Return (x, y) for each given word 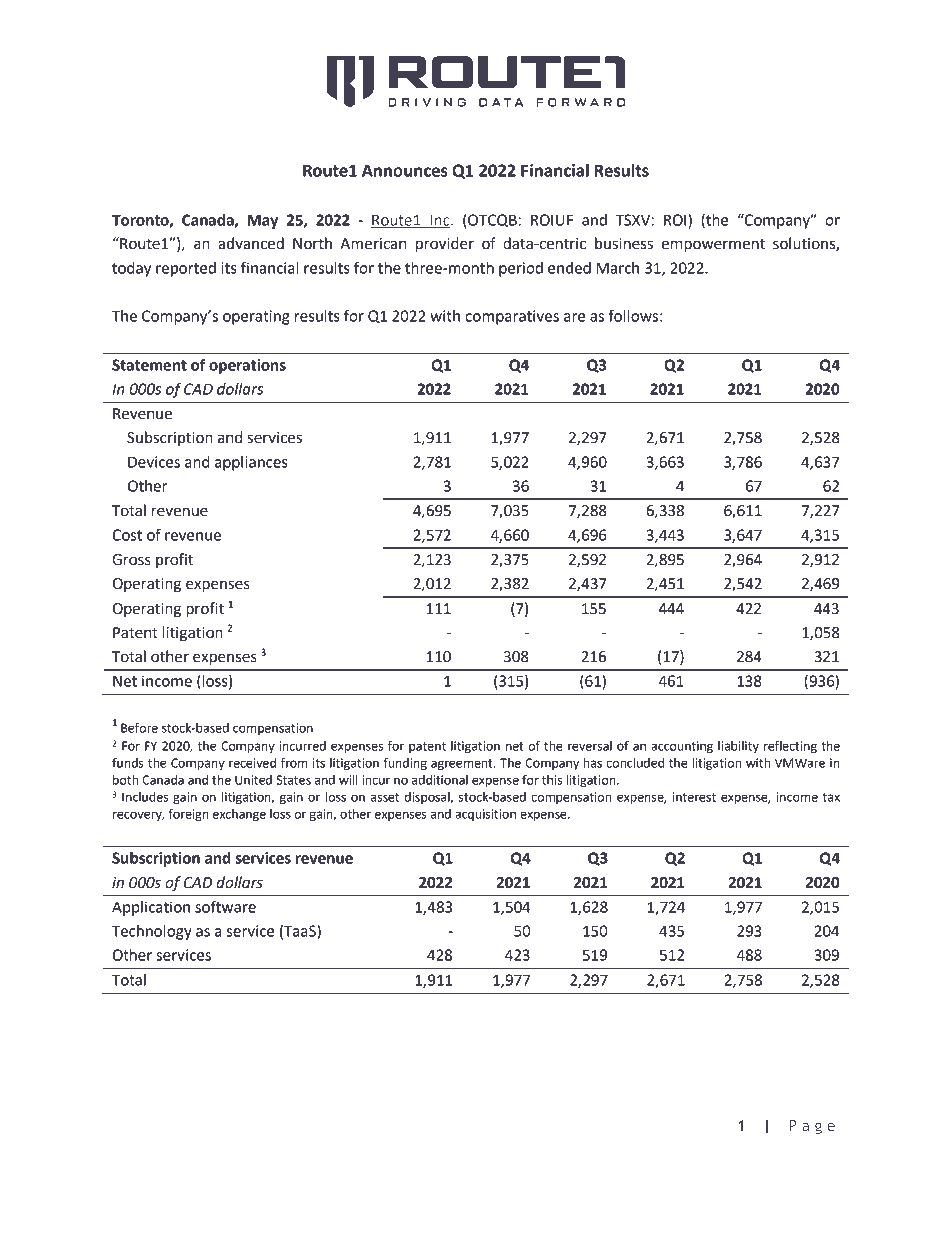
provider (445, 245)
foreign (188, 814)
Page (812, 1127)
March (617, 268)
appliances (251, 463)
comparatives (512, 317)
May (263, 221)
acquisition (485, 815)
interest (694, 797)
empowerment (713, 246)
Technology (152, 932)
